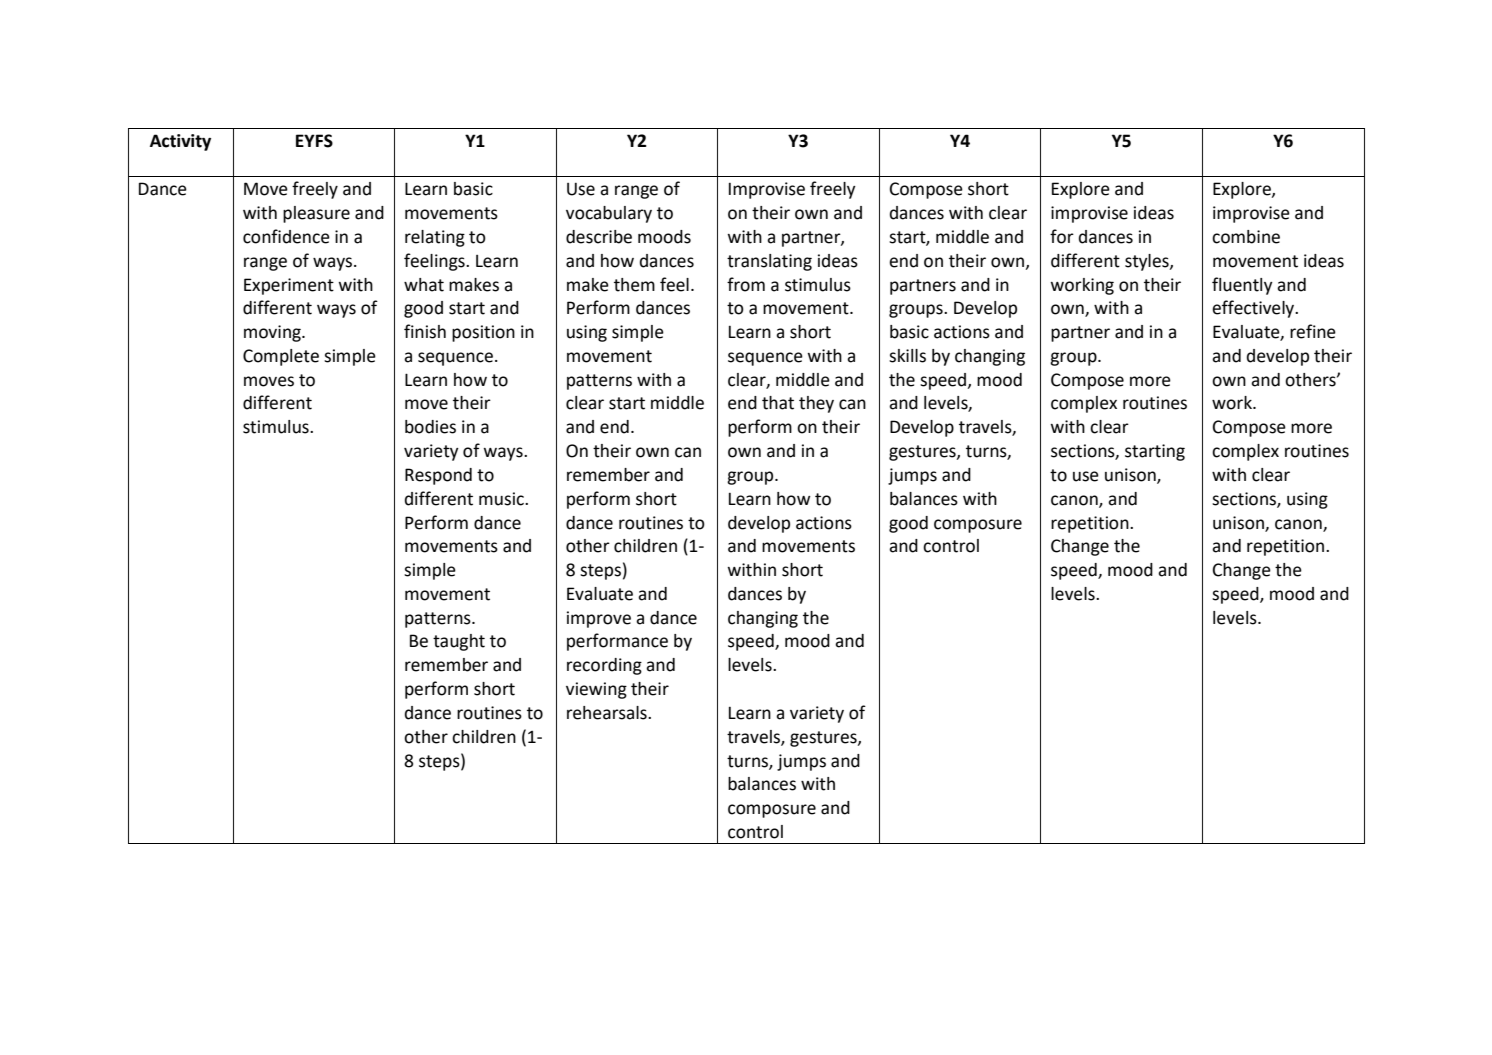 Image resolution: width=1492 pixels, height=1055 pixels. Describe the element at coordinates (608, 713) in the screenshot. I see `rehearsals` at that location.
